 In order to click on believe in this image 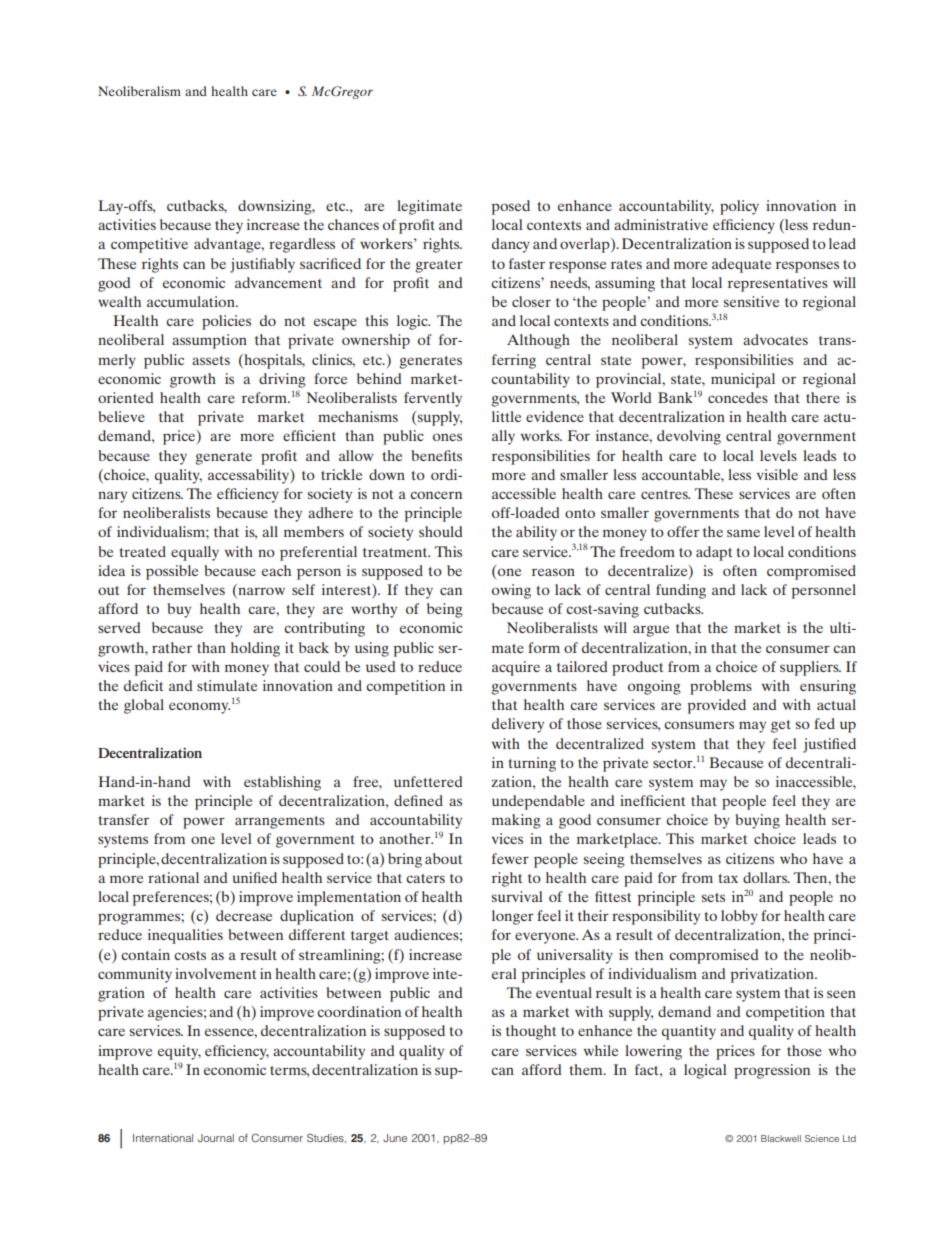, I will do `click(121, 416)`.
